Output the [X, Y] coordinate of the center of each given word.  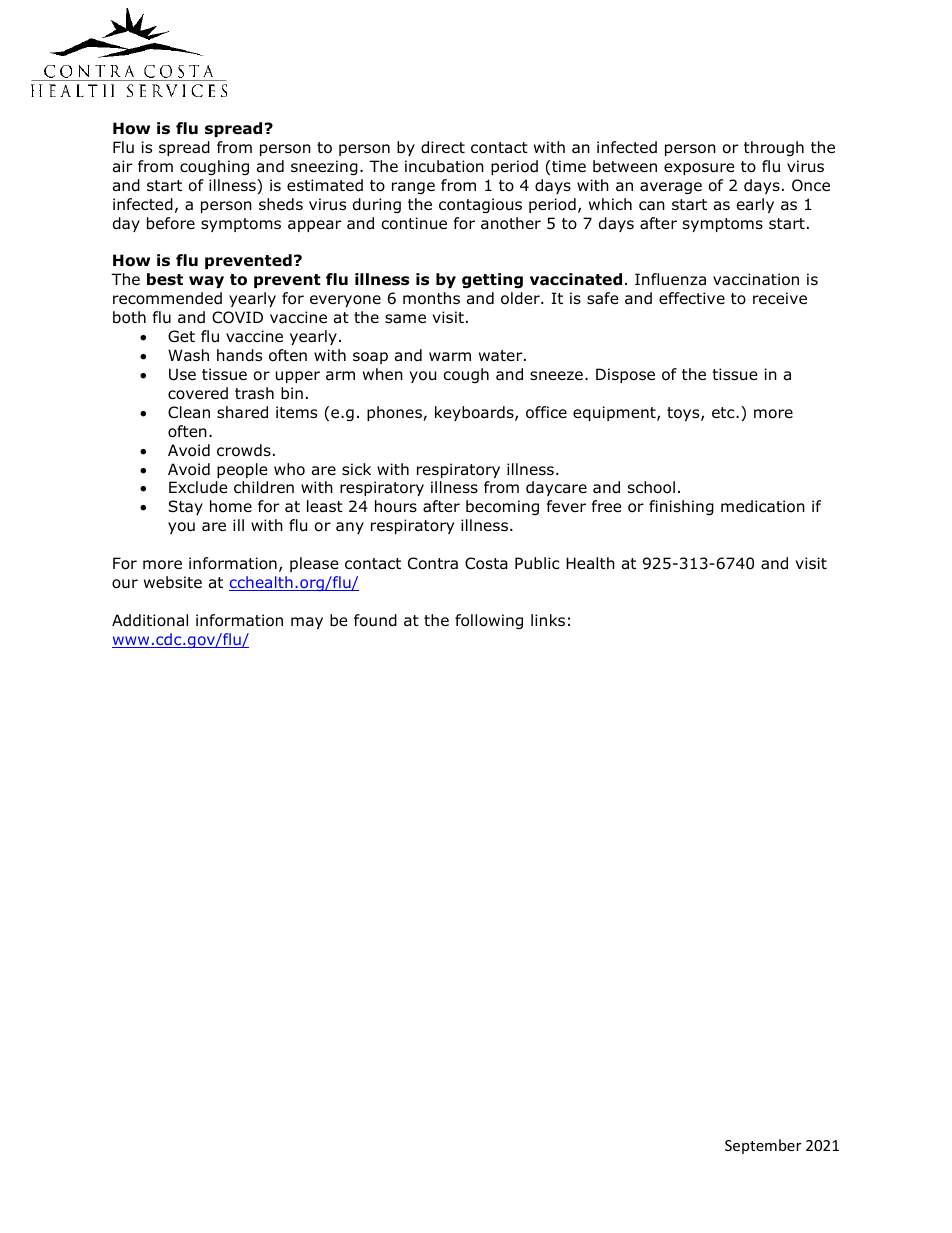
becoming [502, 507]
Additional [150, 620]
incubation [444, 166]
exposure [699, 169]
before [171, 223]
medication [763, 506]
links [548, 620]
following [489, 621]
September [763, 1146]
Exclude [198, 487]
